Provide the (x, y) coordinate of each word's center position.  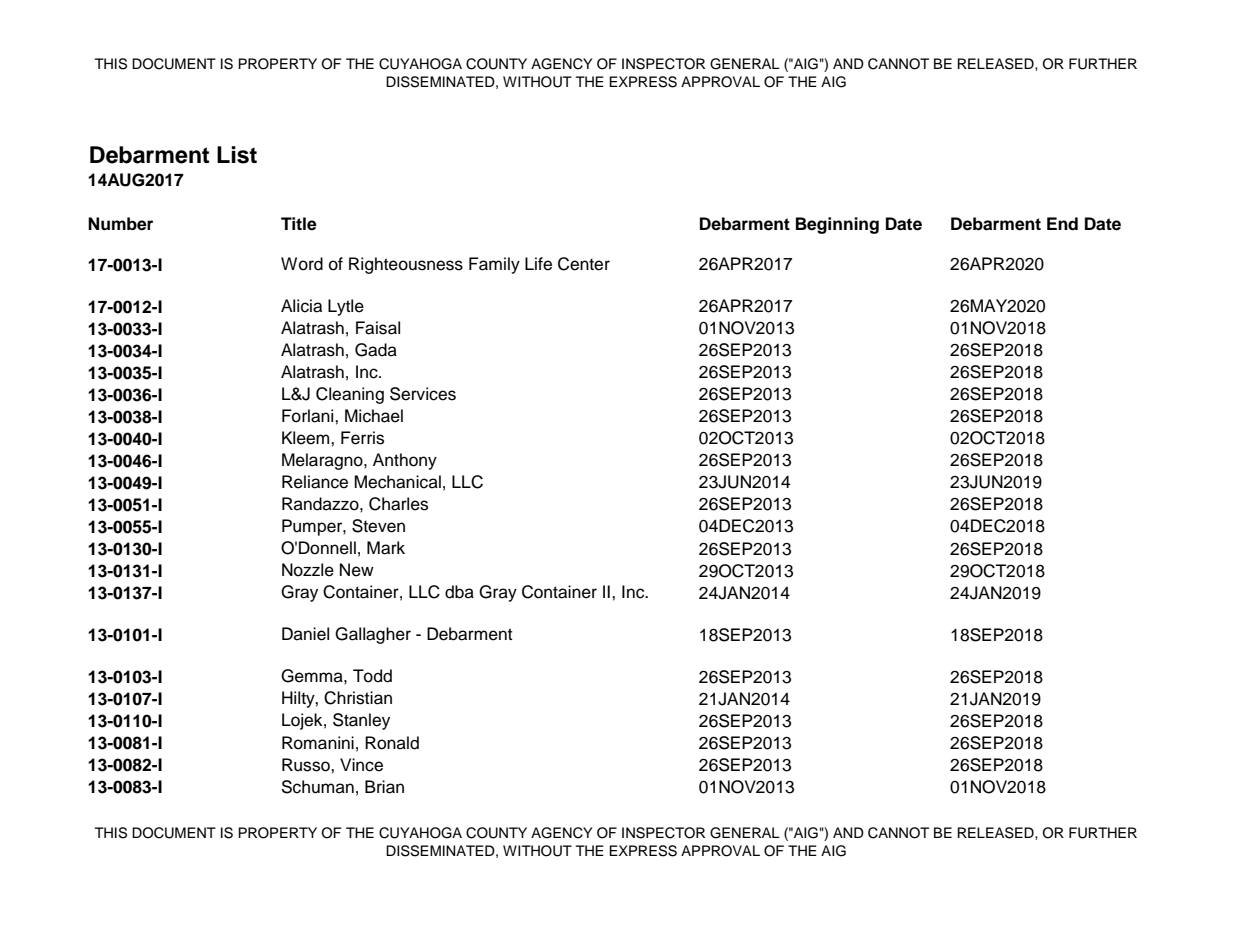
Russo (307, 765)
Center (584, 264)
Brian (384, 787)
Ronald (392, 743)
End (1062, 224)
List (237, 155)
